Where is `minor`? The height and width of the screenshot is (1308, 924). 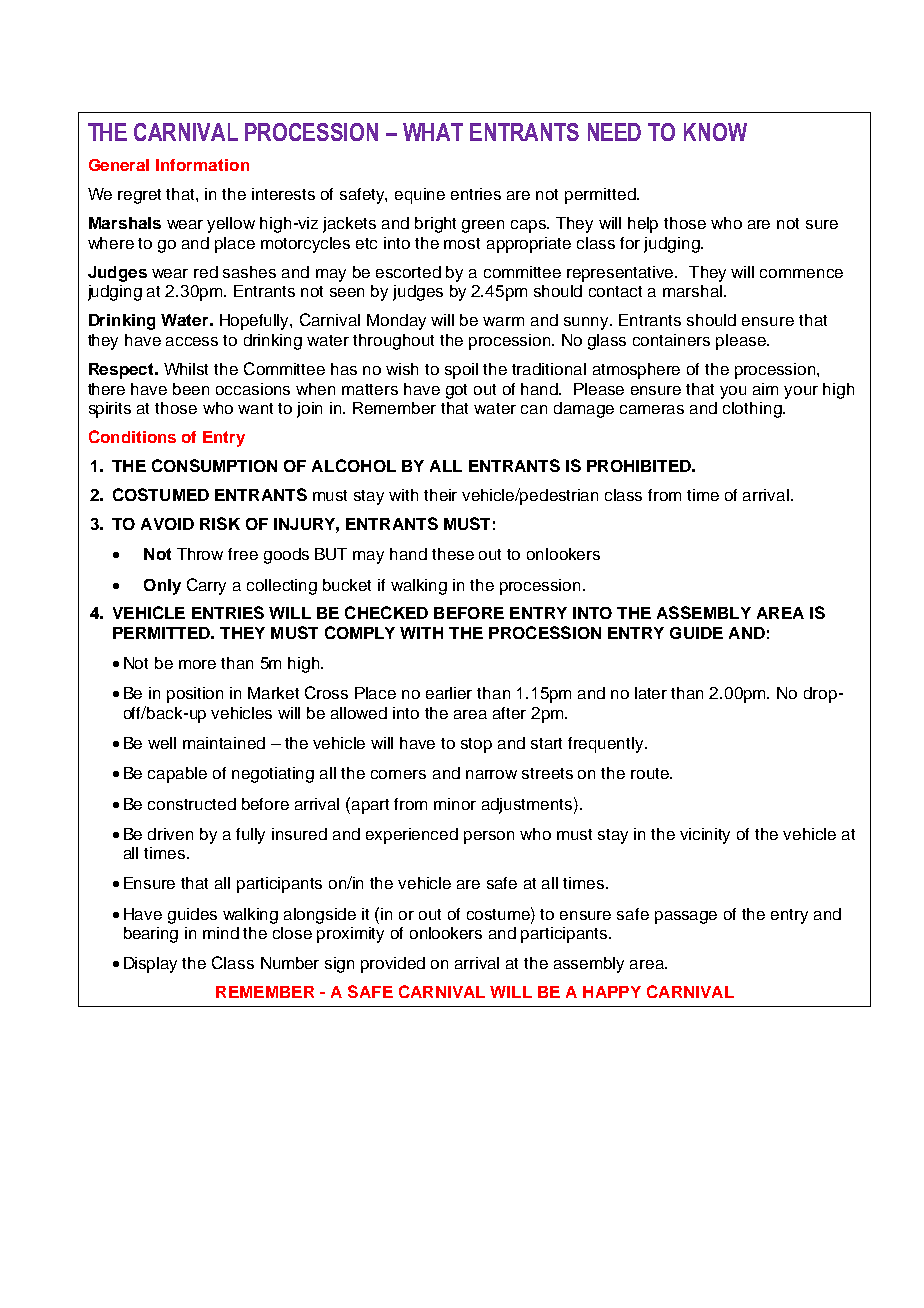 minor is located at coordinates (455, 804).
